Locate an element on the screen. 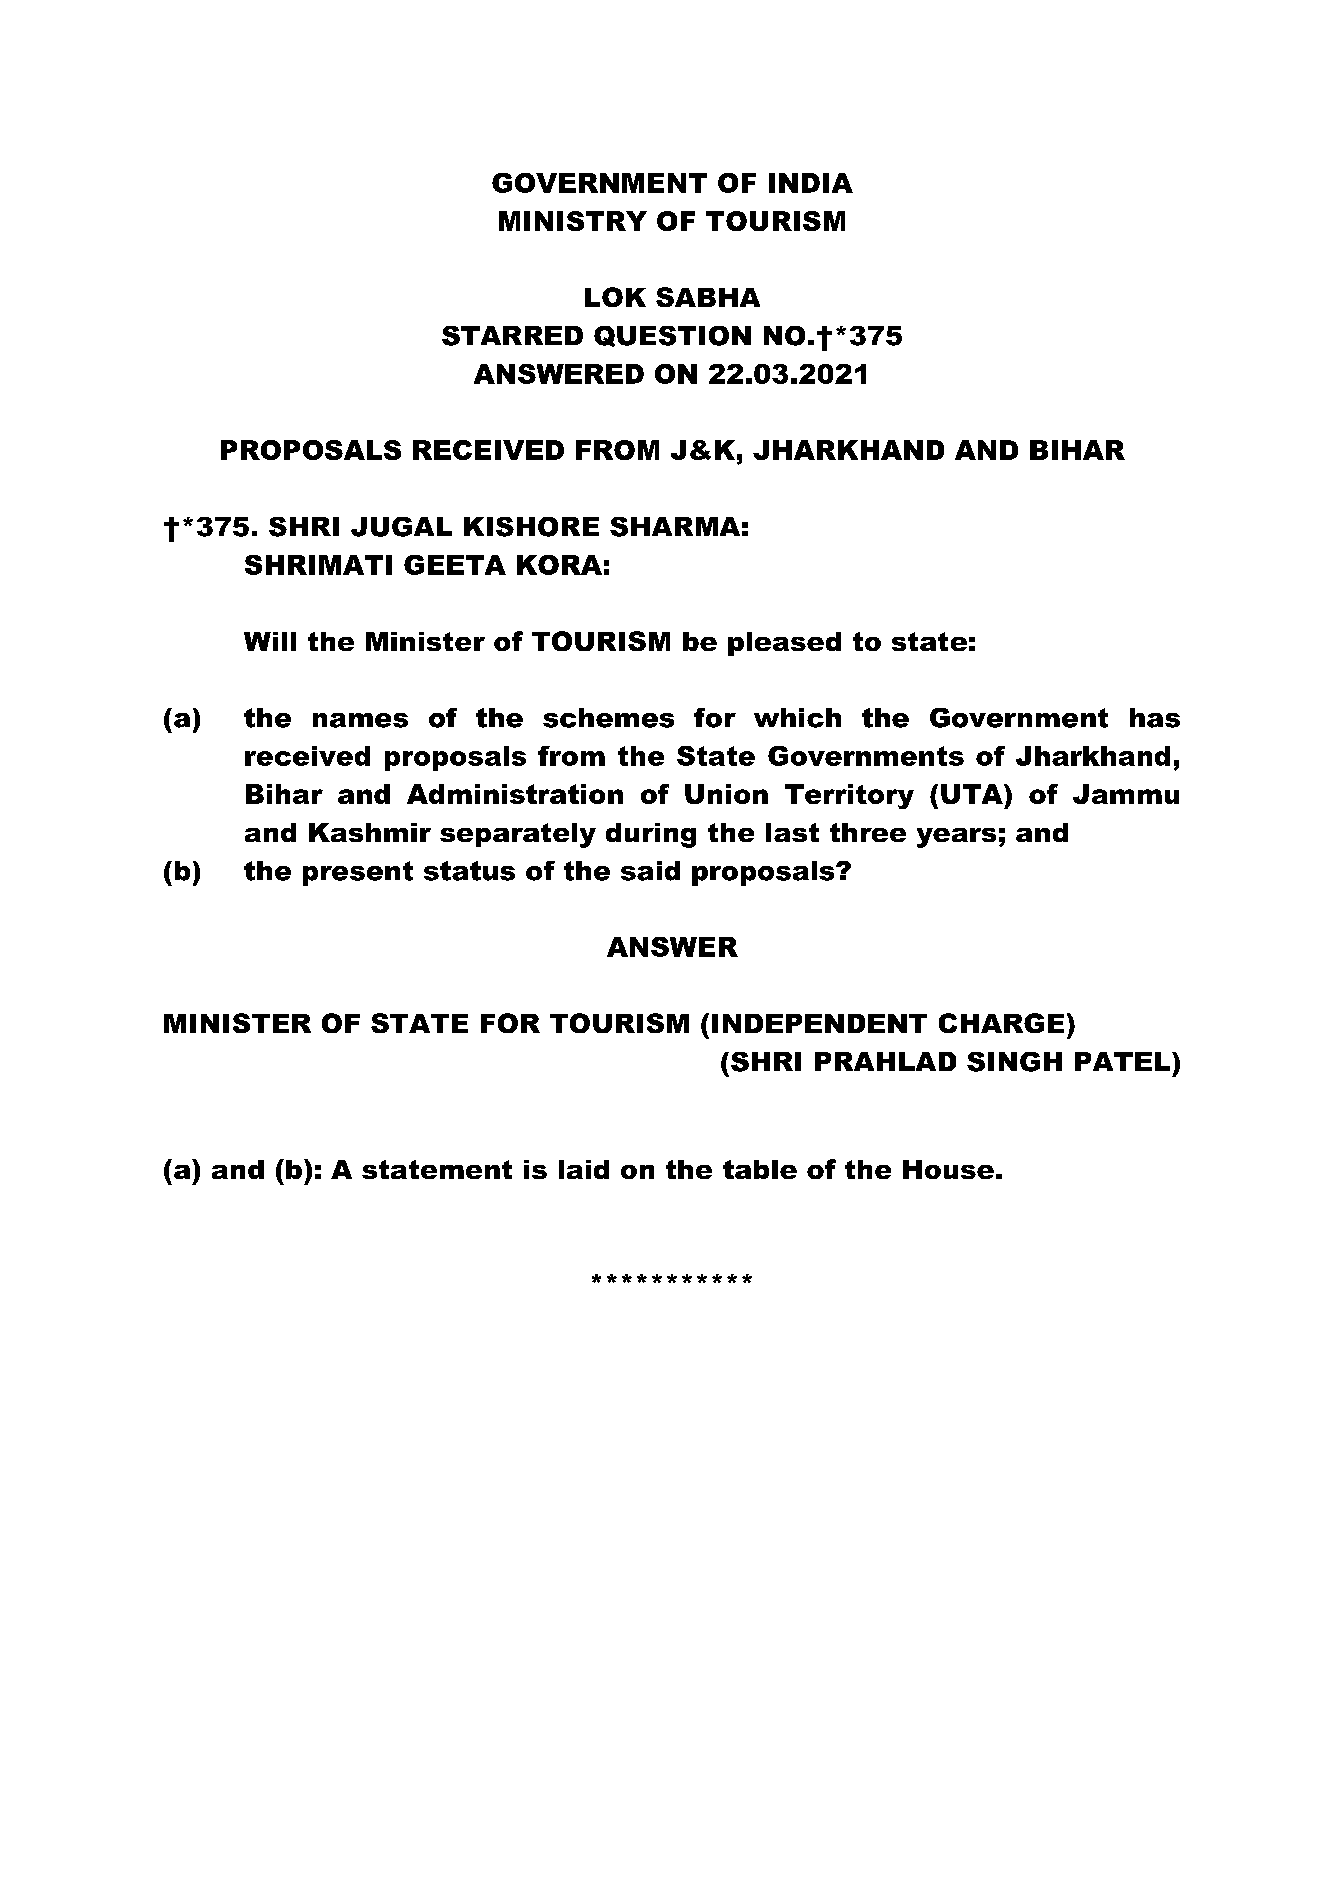 Image resolution: width=1344 pixels, height=1901 pixels. during is located at coordinates (651, 835).
